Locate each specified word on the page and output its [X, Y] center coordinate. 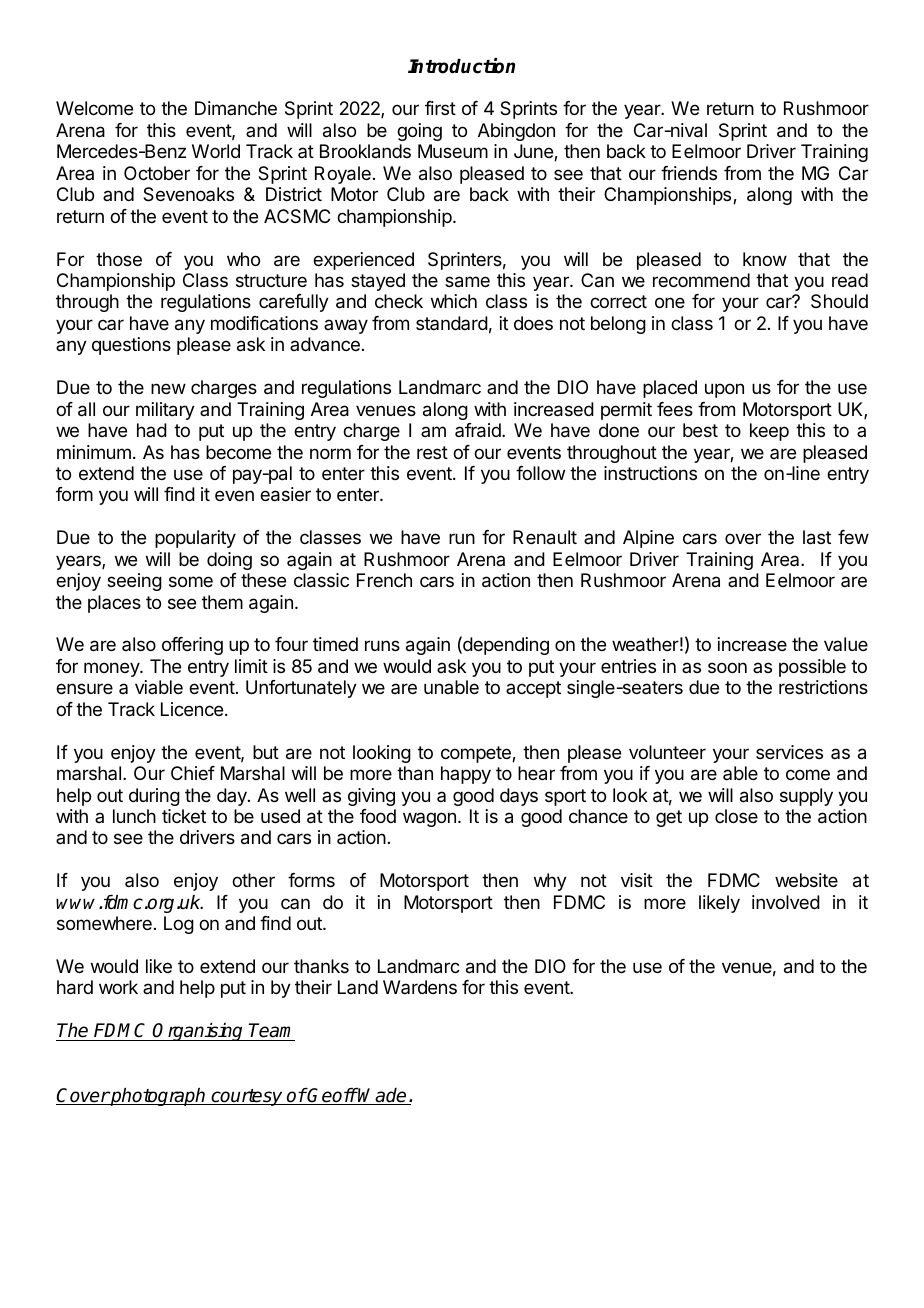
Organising [199, 1032]
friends [689, 173]
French [384, 580]
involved [786, 902]
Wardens [420, 987]
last [817, 537]
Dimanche [236, 108]
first [440, 108]
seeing [134, 582]
